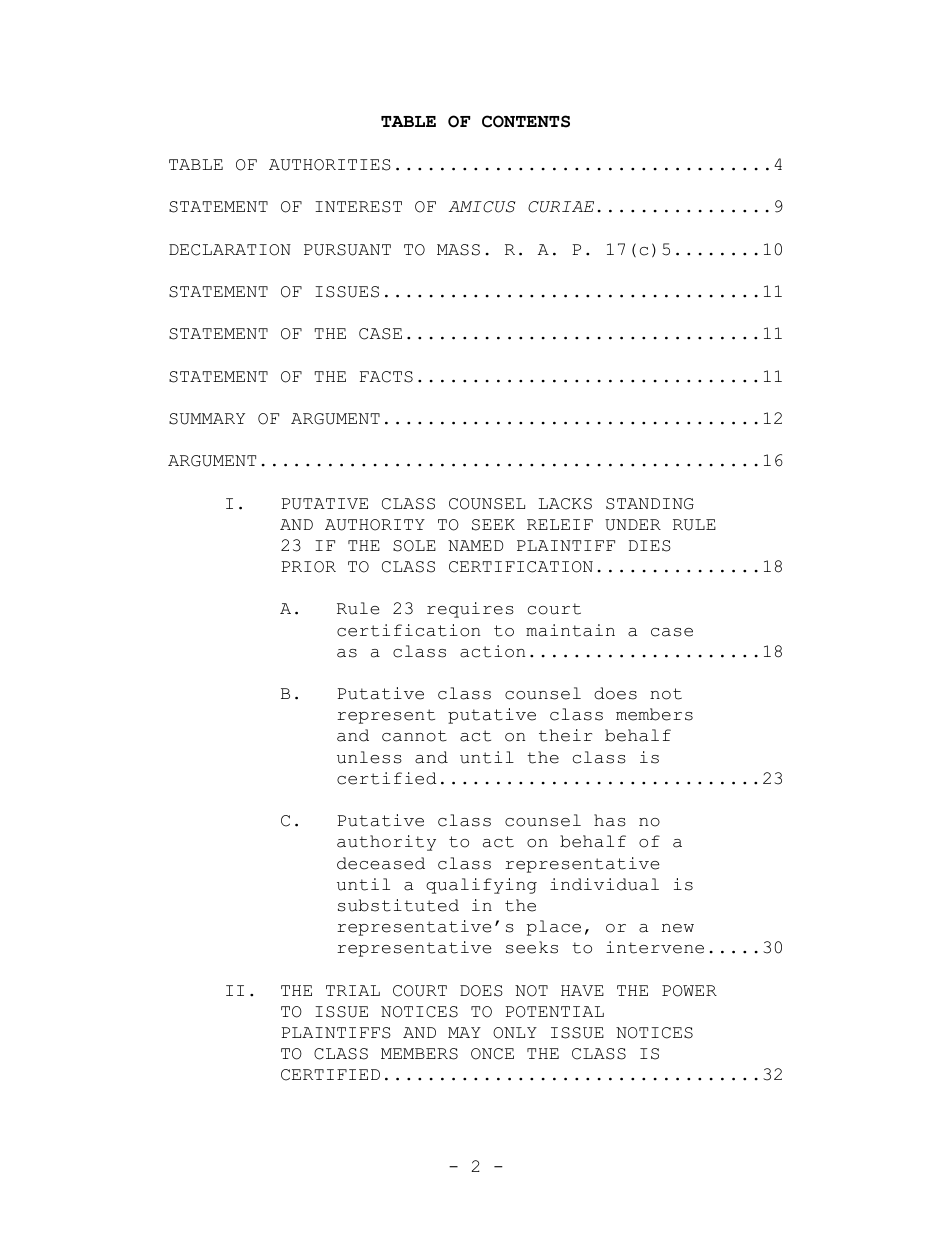 This screenshot has width=952, height=1233. I want to click on TRIAL, so click(353, 990).
